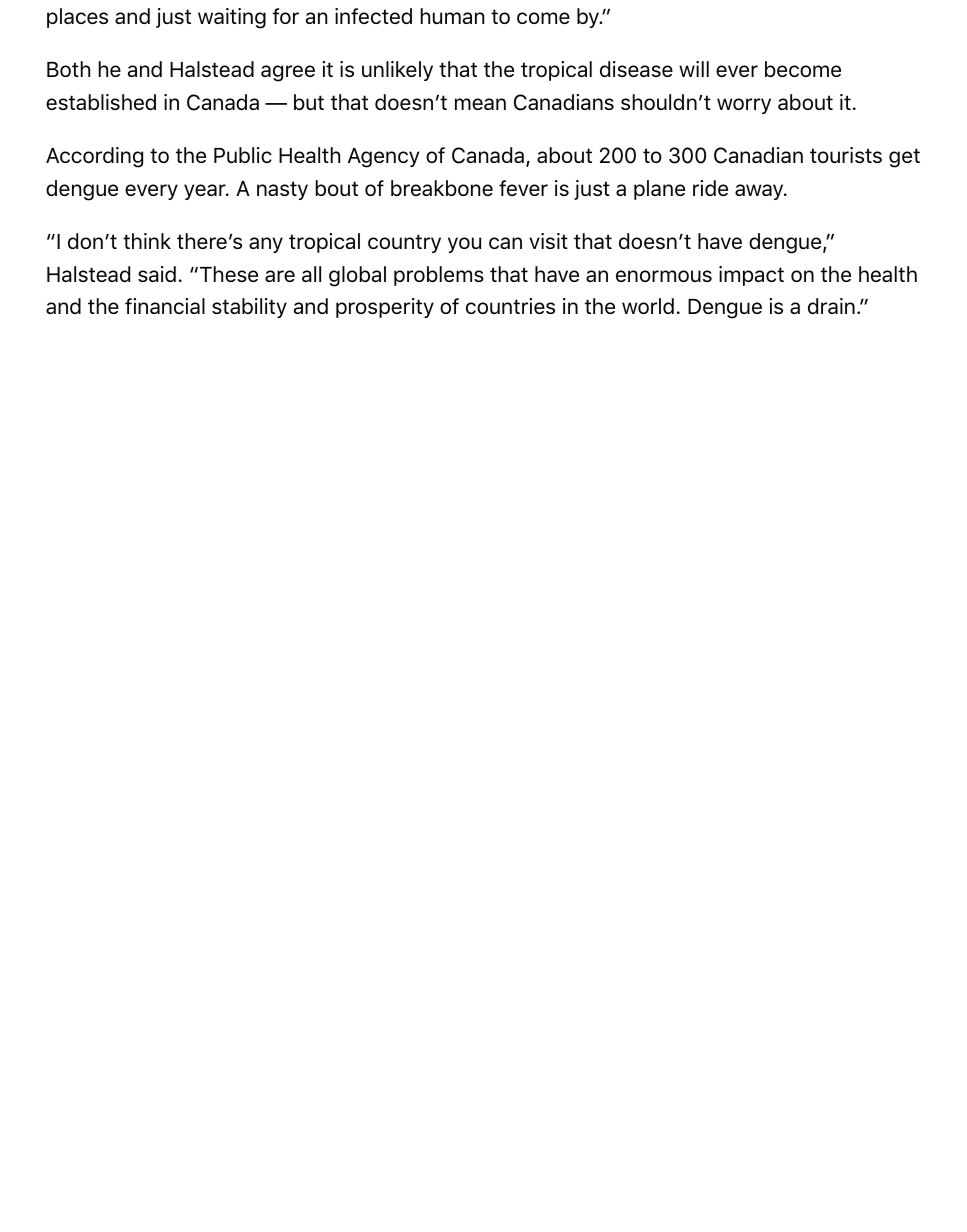 The width and height of the screenshot is (967, 1232). I want to click on worry, so click(744, 106).
